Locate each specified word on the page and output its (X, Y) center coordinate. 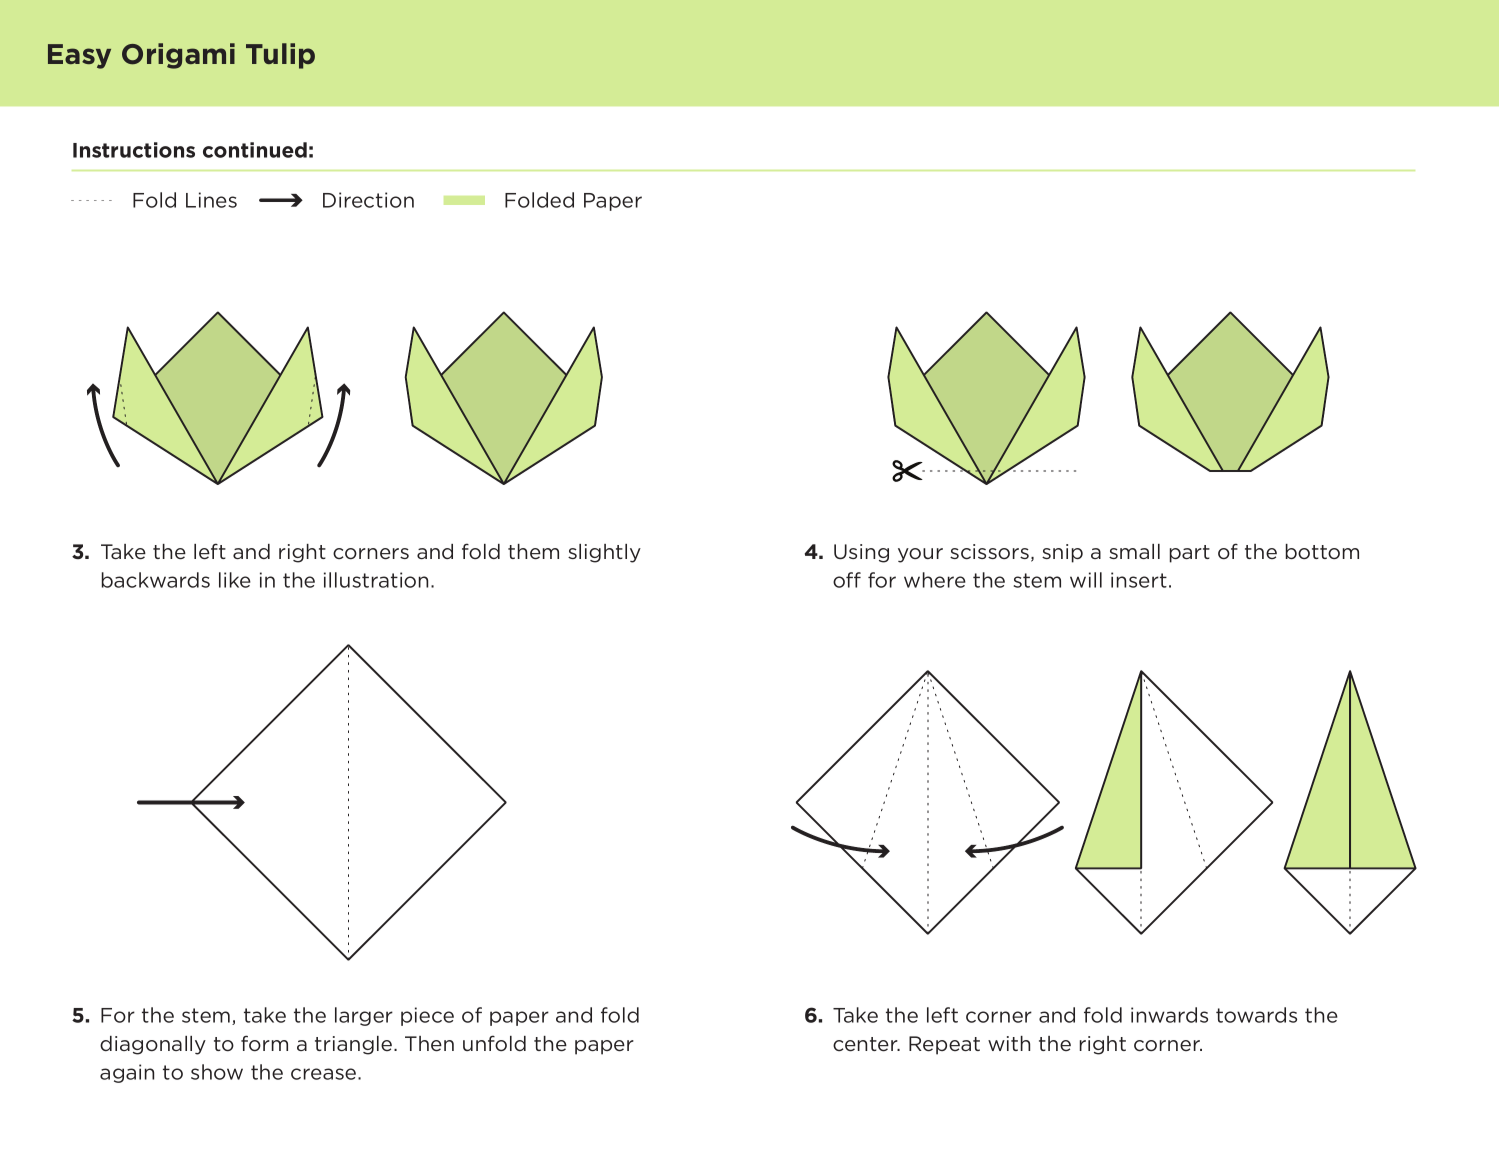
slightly (604, 553)
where (935, 580)
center (866, 1044)
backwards (156, 580)
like (235, 580)
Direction (368, 200)
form (264, 1043)
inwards (1169, 1015)
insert (1139, 580)
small (1134, 551)
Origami (178, 56)
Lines (211, 200)
